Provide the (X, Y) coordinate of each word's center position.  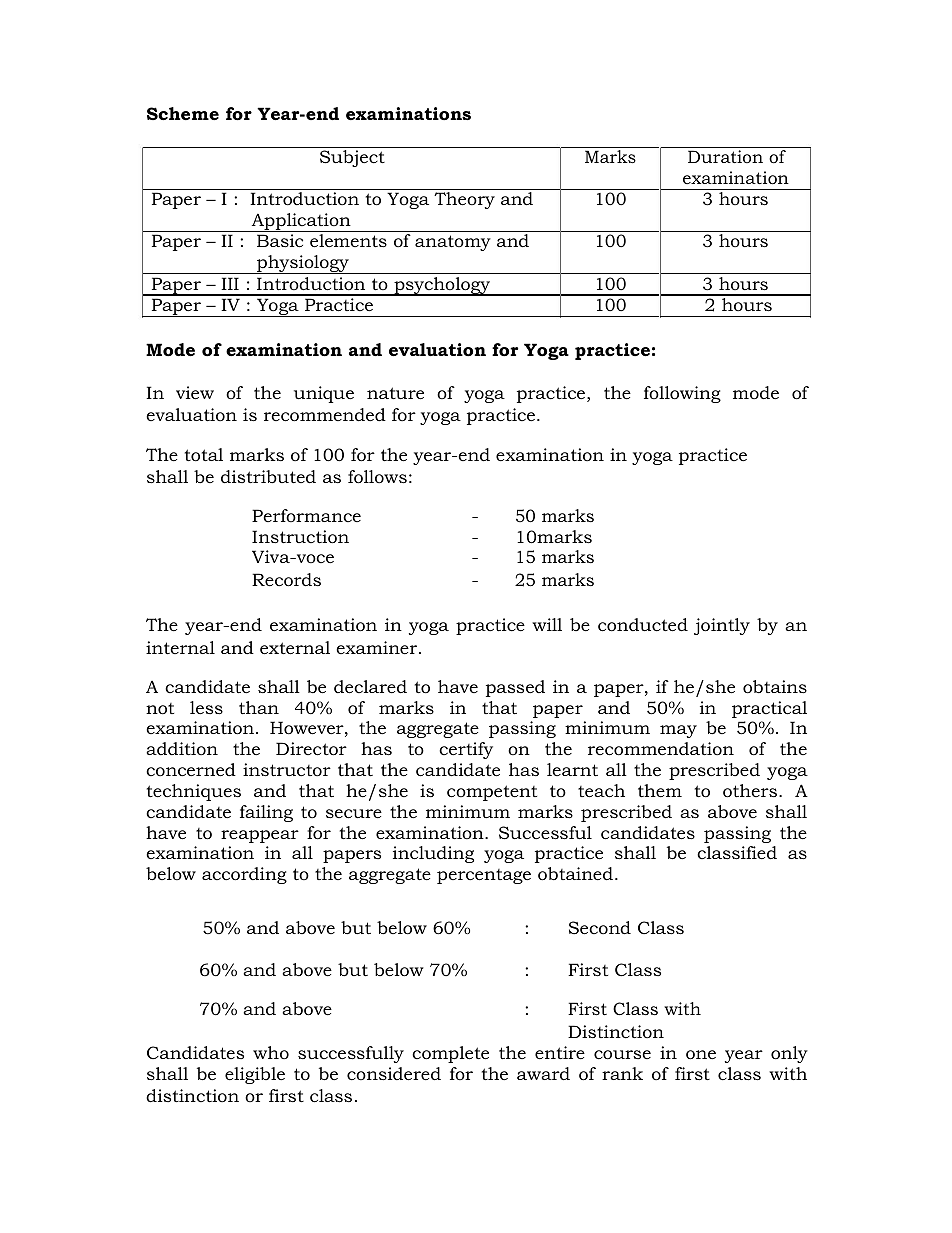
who (271, 1052)
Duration (725, 156)
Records (286, 580)
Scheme (183, 114)
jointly (722, 626)
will (547, 624)
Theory (464, 200)
